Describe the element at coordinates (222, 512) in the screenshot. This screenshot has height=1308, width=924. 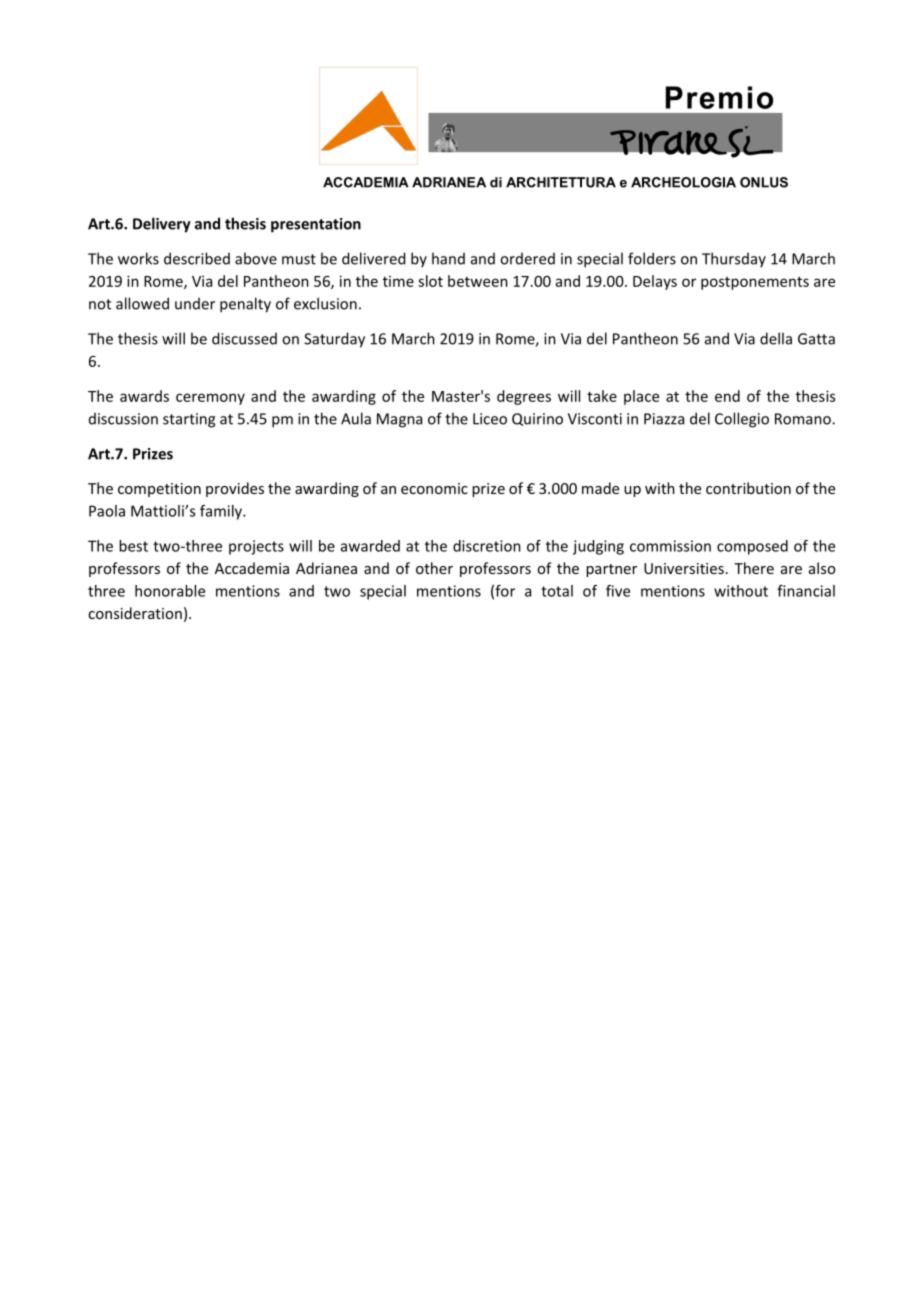
I see `family` at that location.
